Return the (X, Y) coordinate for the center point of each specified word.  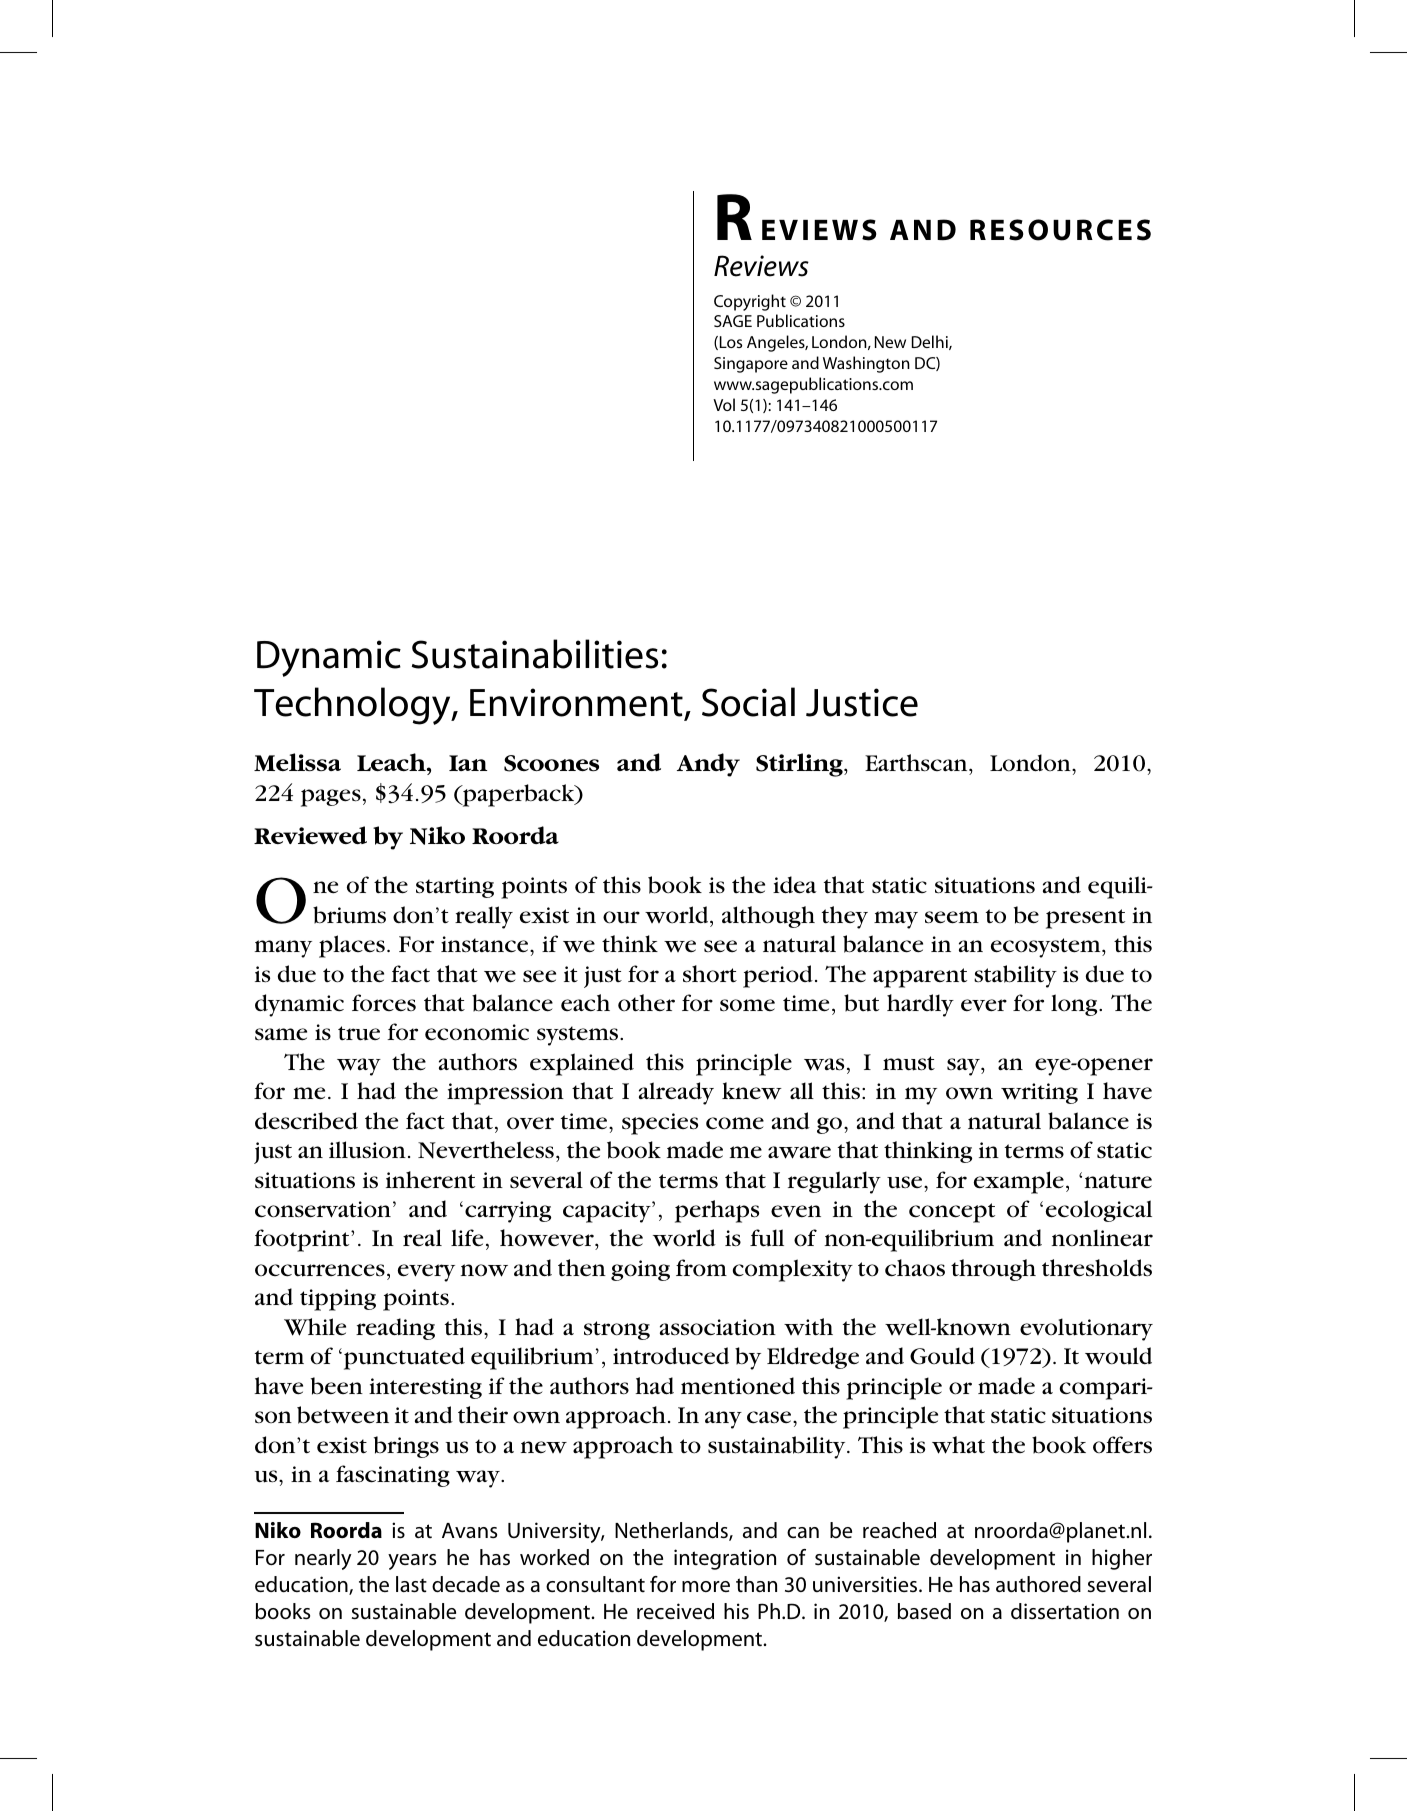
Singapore (751, 365)
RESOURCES (1060, 230)
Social (748, 702)
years (412, 1562)
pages (331, 798)
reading (395, 1329)
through (993, 1270)
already (676, 1093)
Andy (708, 765)
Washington (866, 364)
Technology (353, 706)
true (359, 1033)
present (1085, 919)
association (718, 1327)
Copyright (750, 302)
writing (1039, 1093)
